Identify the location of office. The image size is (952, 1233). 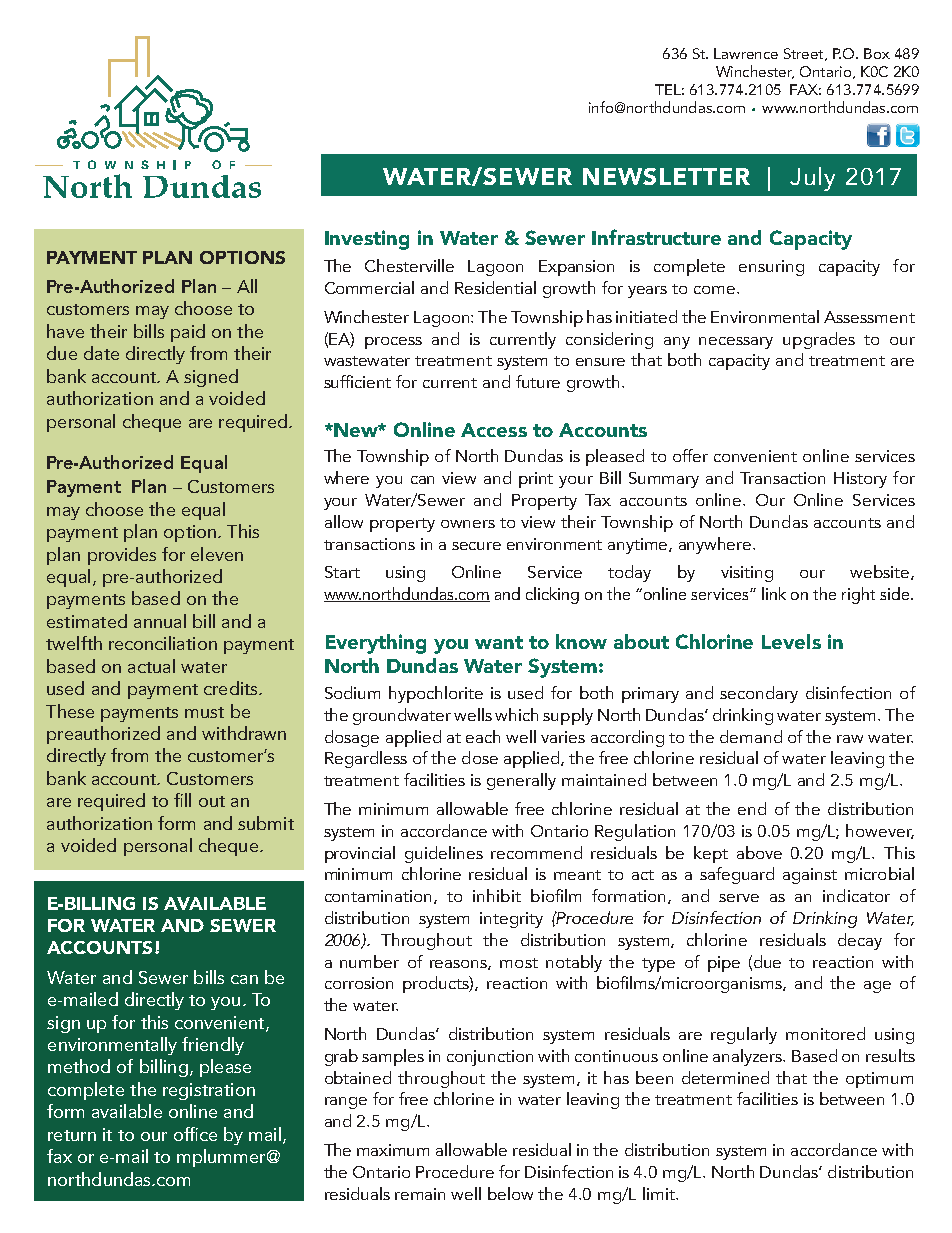
(195, 1134).
